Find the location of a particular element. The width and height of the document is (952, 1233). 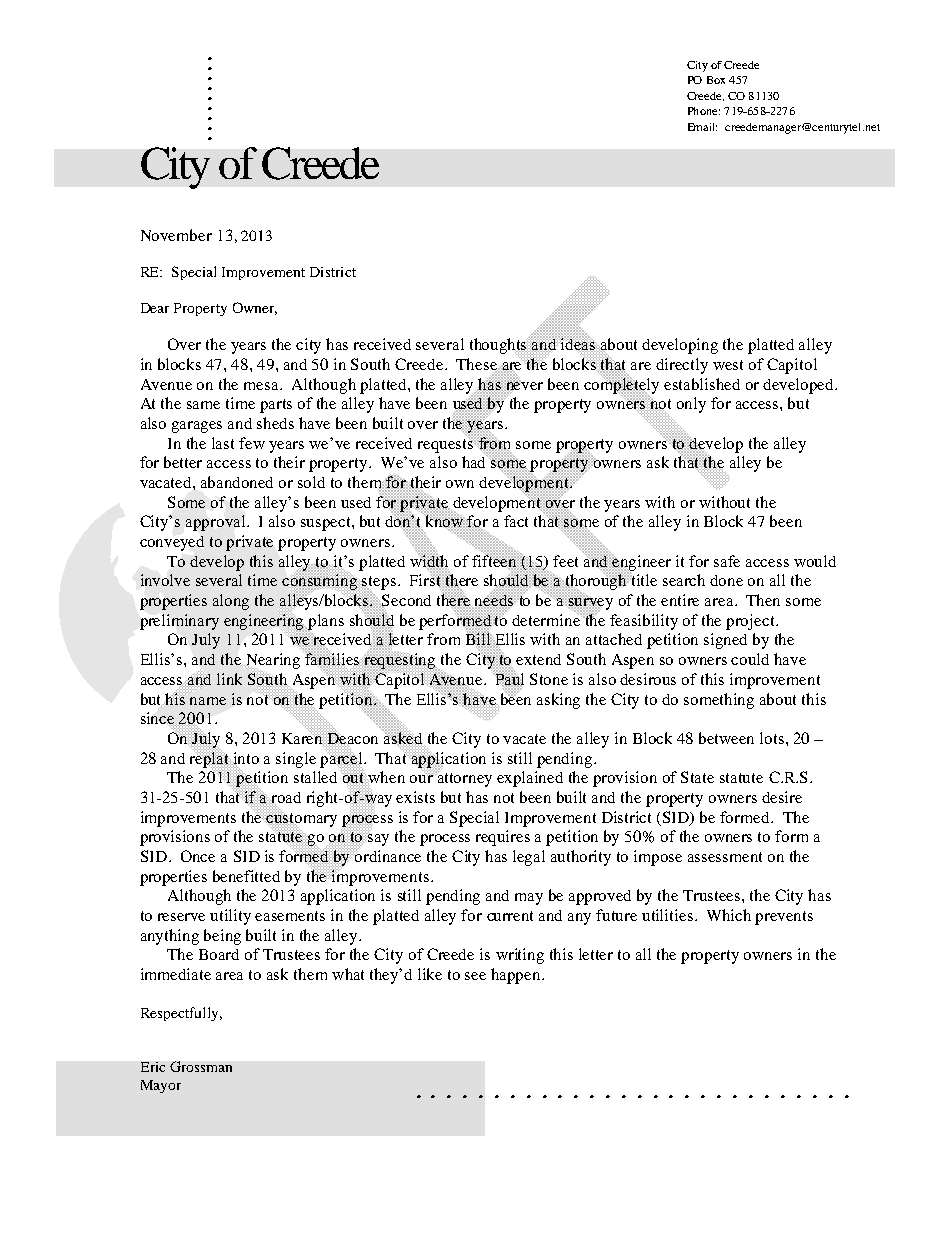

Box is located at coordinates (716, 80).
